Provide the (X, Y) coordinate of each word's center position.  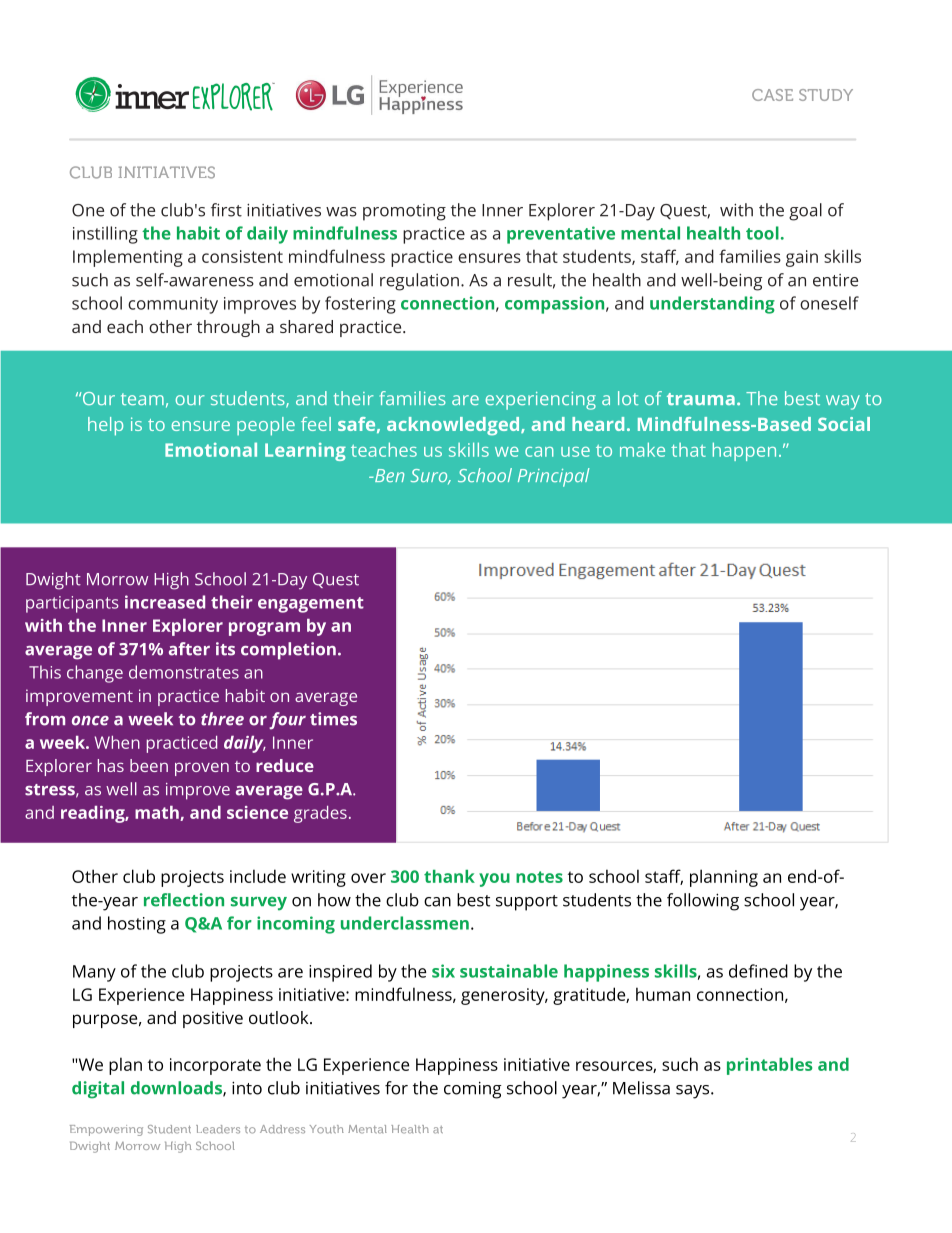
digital (98, 1090)
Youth (327, 1129)
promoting (404, 212)
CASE (772, 95)
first (226, 210)
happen (744, 451)
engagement (311, 605)
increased (165, 602)
